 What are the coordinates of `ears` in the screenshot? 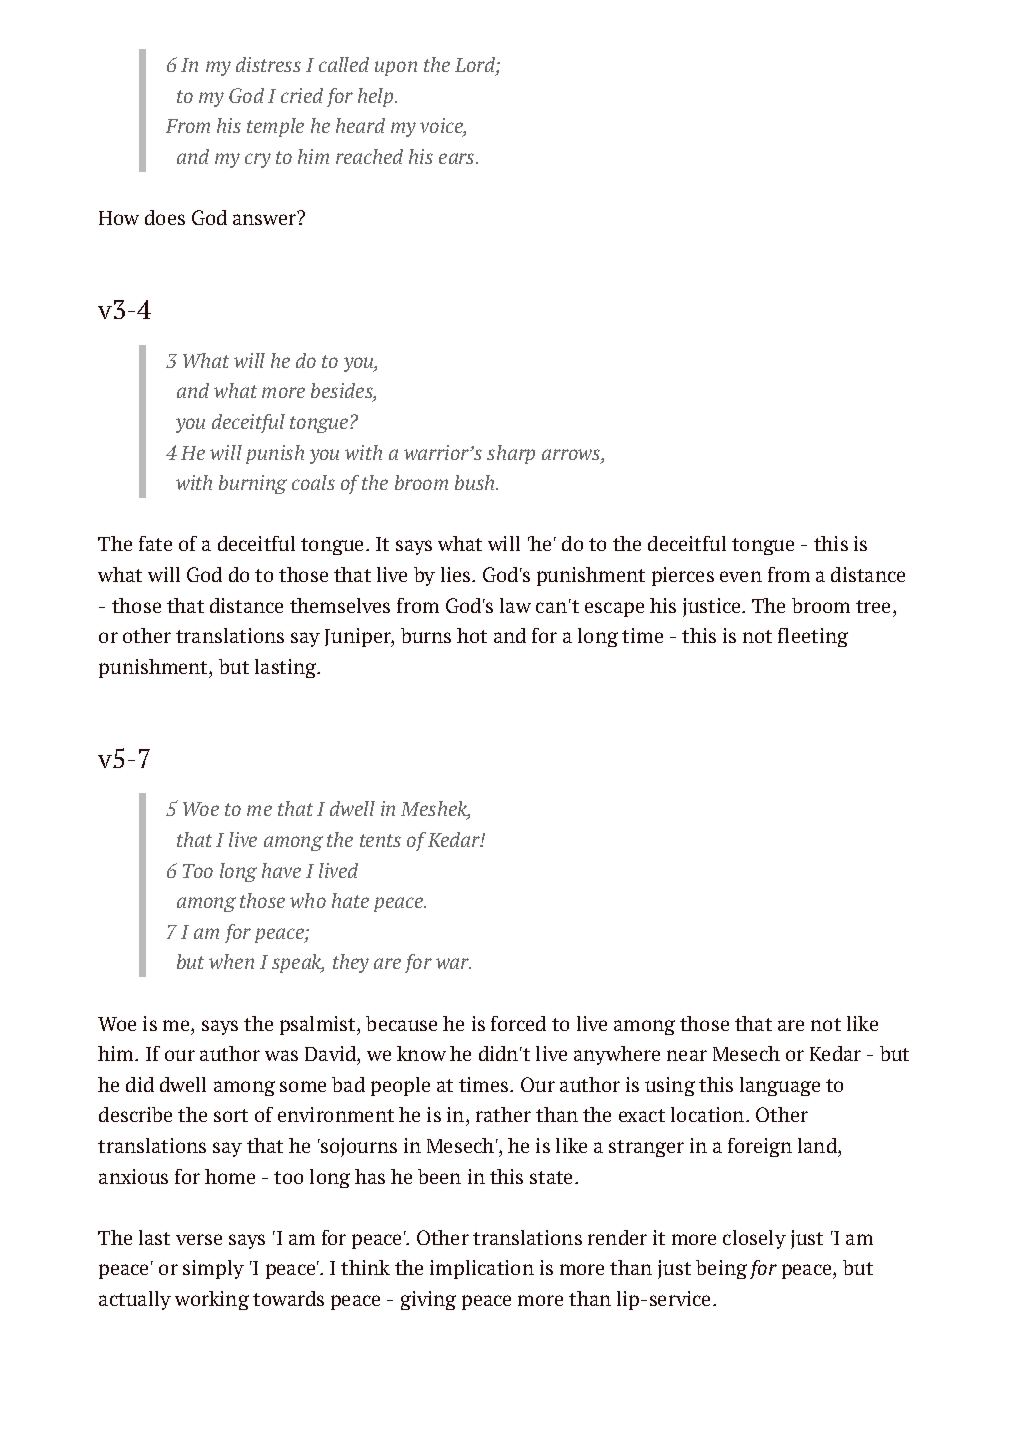 It's located at (458, 158).
